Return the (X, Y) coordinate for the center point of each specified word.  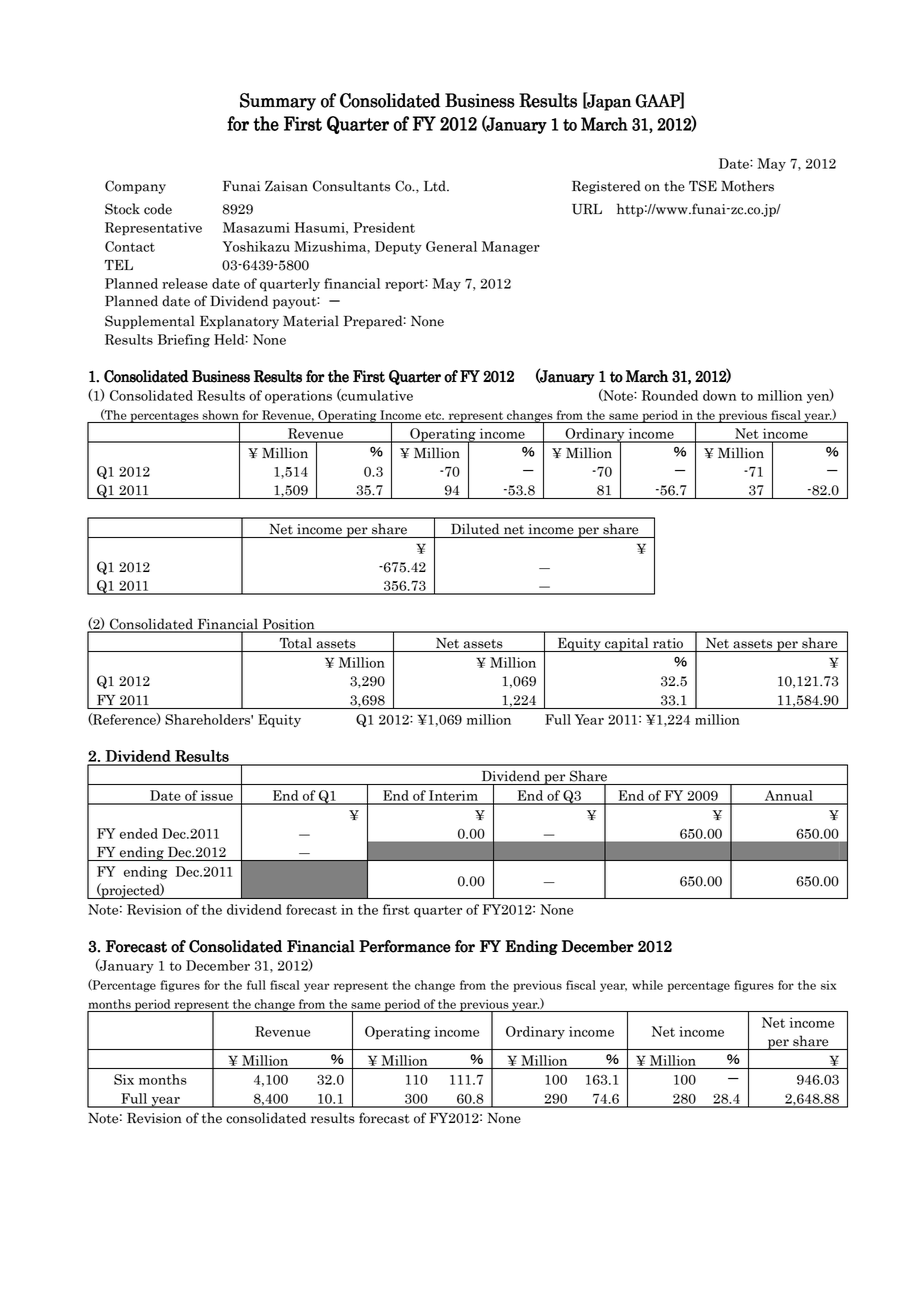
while (647, 985)
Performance (405, 946)
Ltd (436, 186)
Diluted (475, 529)
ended (139, 833)
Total (296, 643)
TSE (703, 186)
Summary (278, 102)
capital (627, 644)
